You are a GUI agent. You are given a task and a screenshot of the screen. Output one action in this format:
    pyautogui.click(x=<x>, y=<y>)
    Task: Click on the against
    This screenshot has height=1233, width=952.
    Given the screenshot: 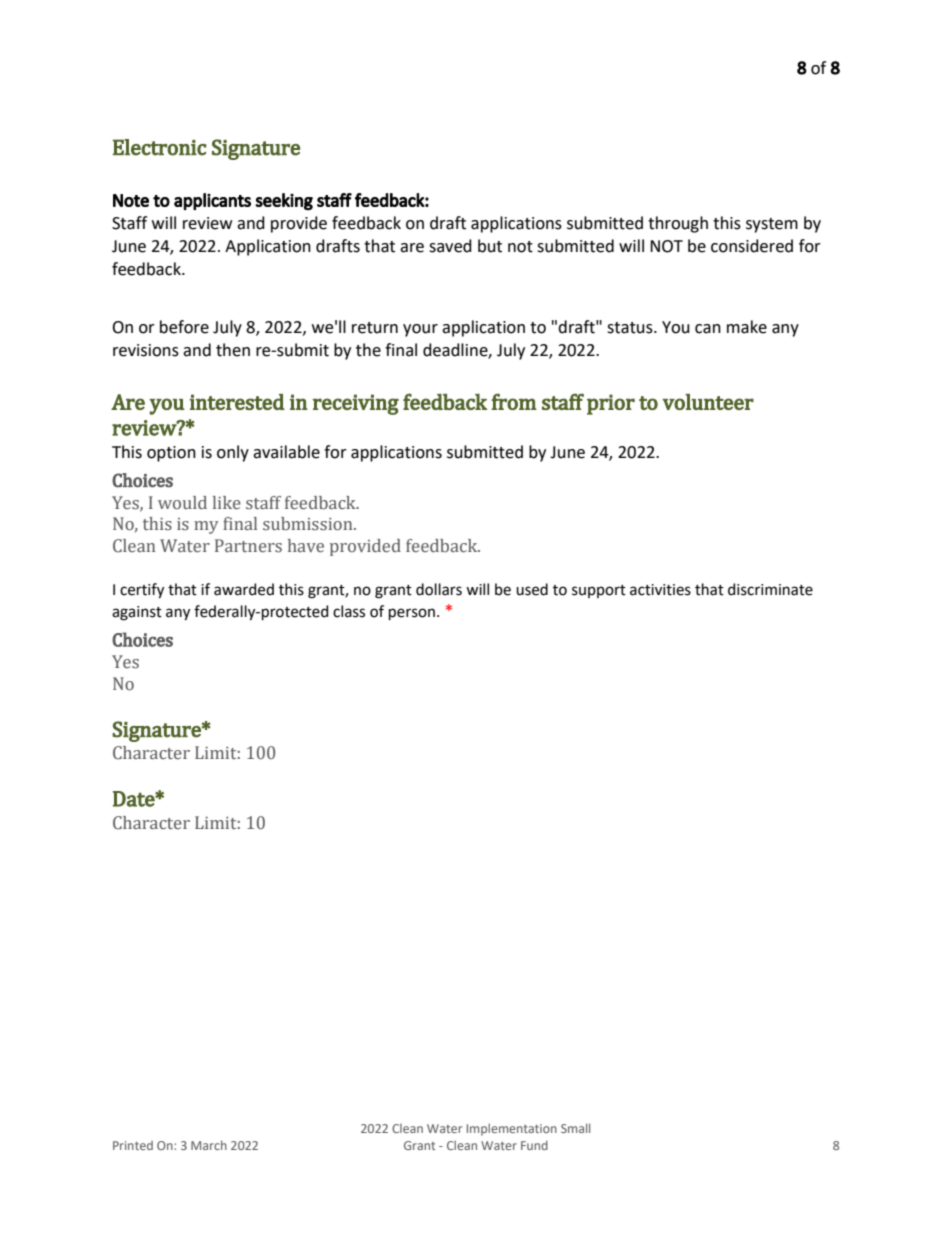 What is the action you would take?
    pyautogui.click(x=137, y=613)
